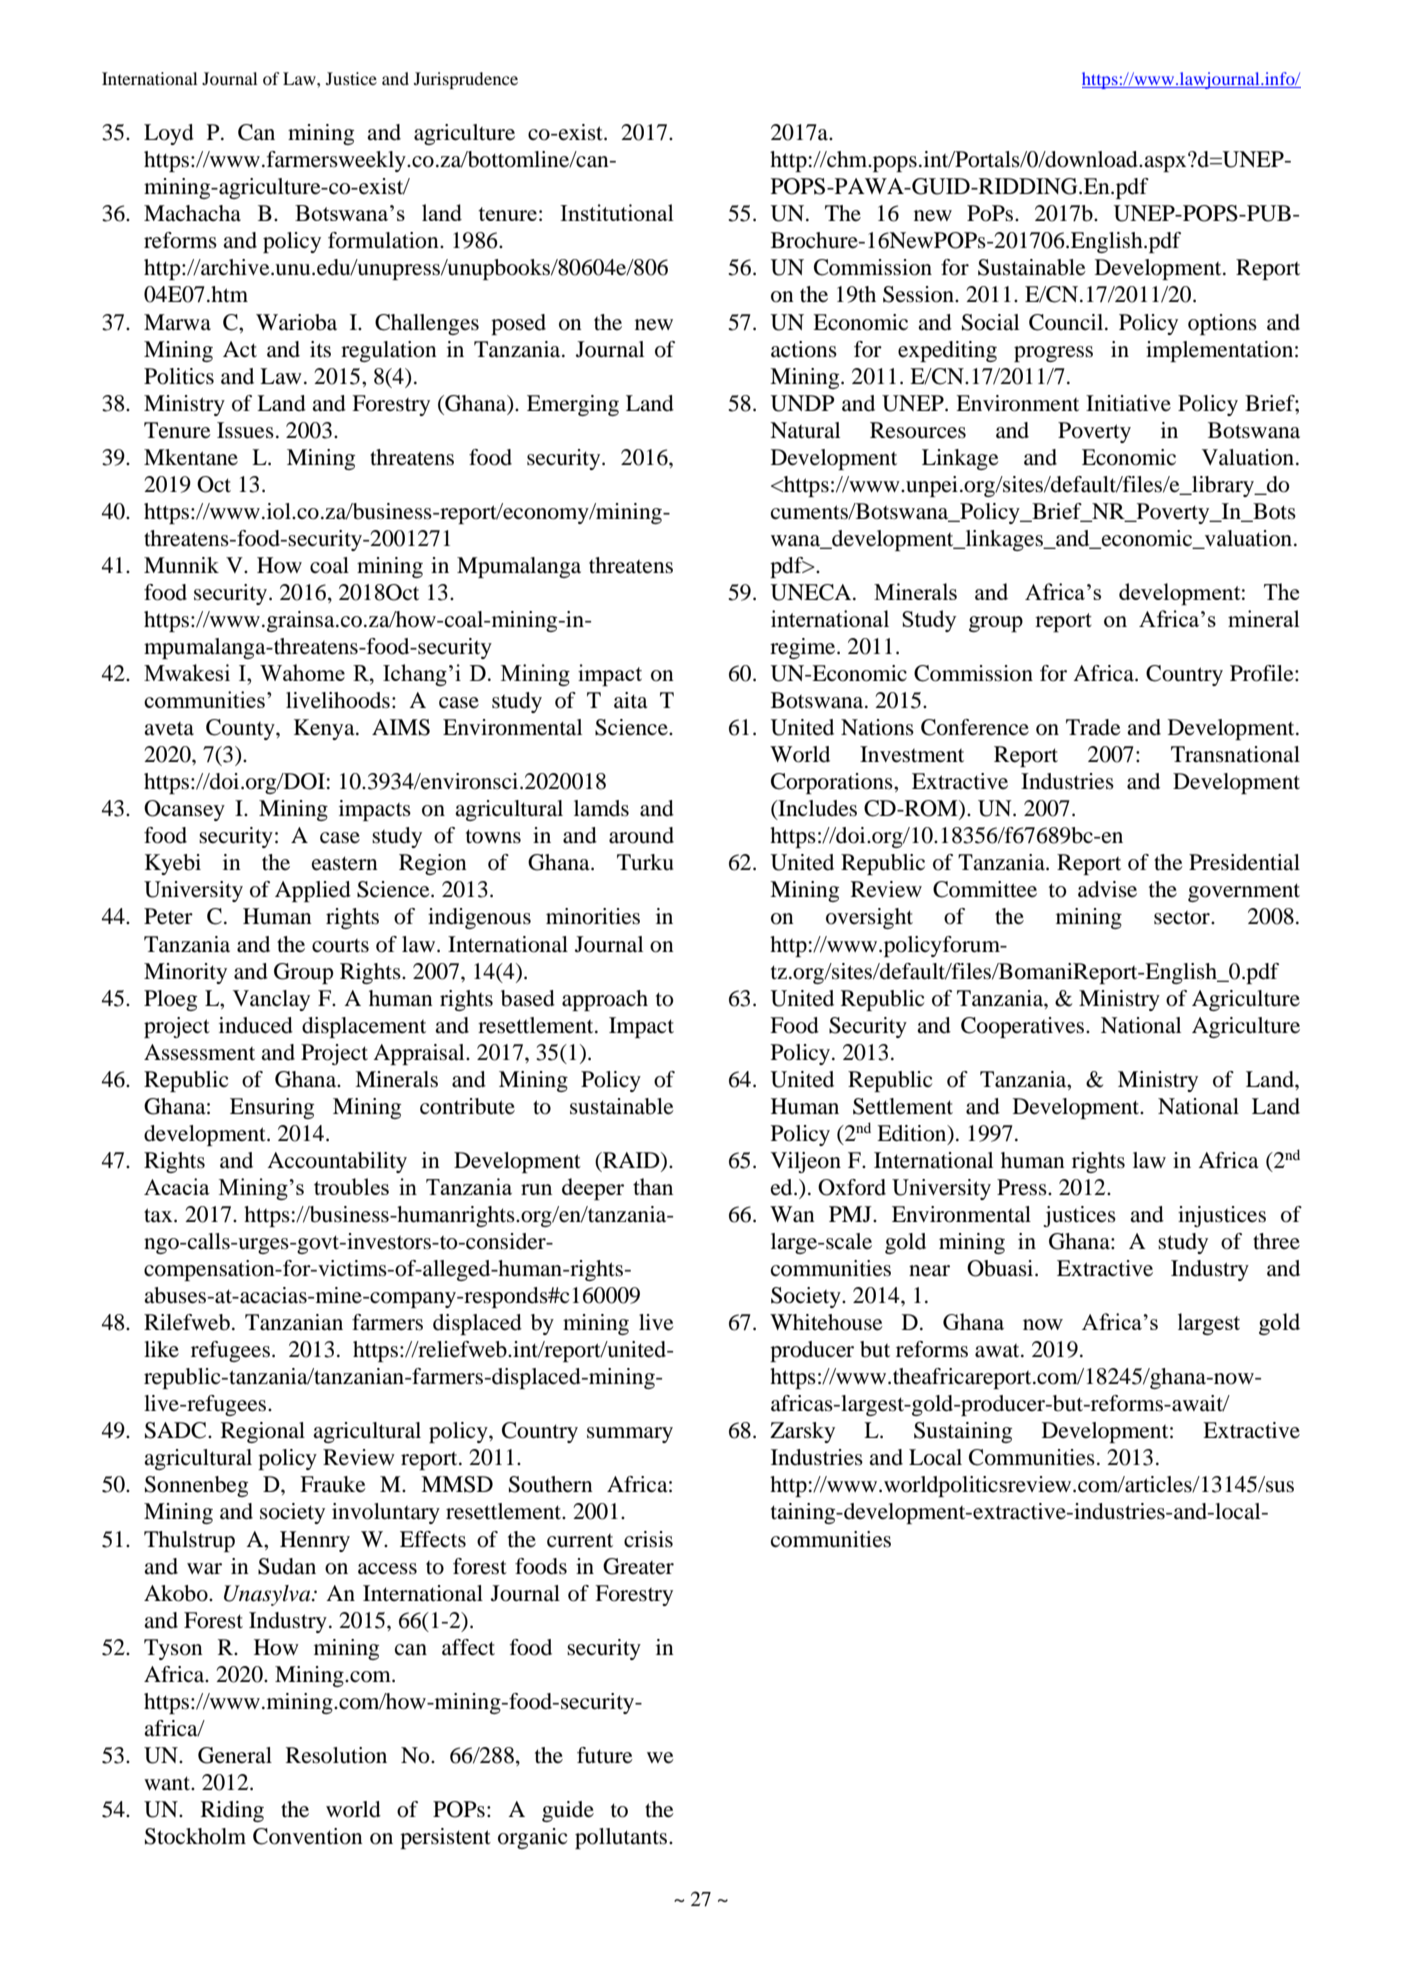  What do you see at coordinates (1128, 403) in the image?
I see `Initiative` at bounding box center [1128, 403].
